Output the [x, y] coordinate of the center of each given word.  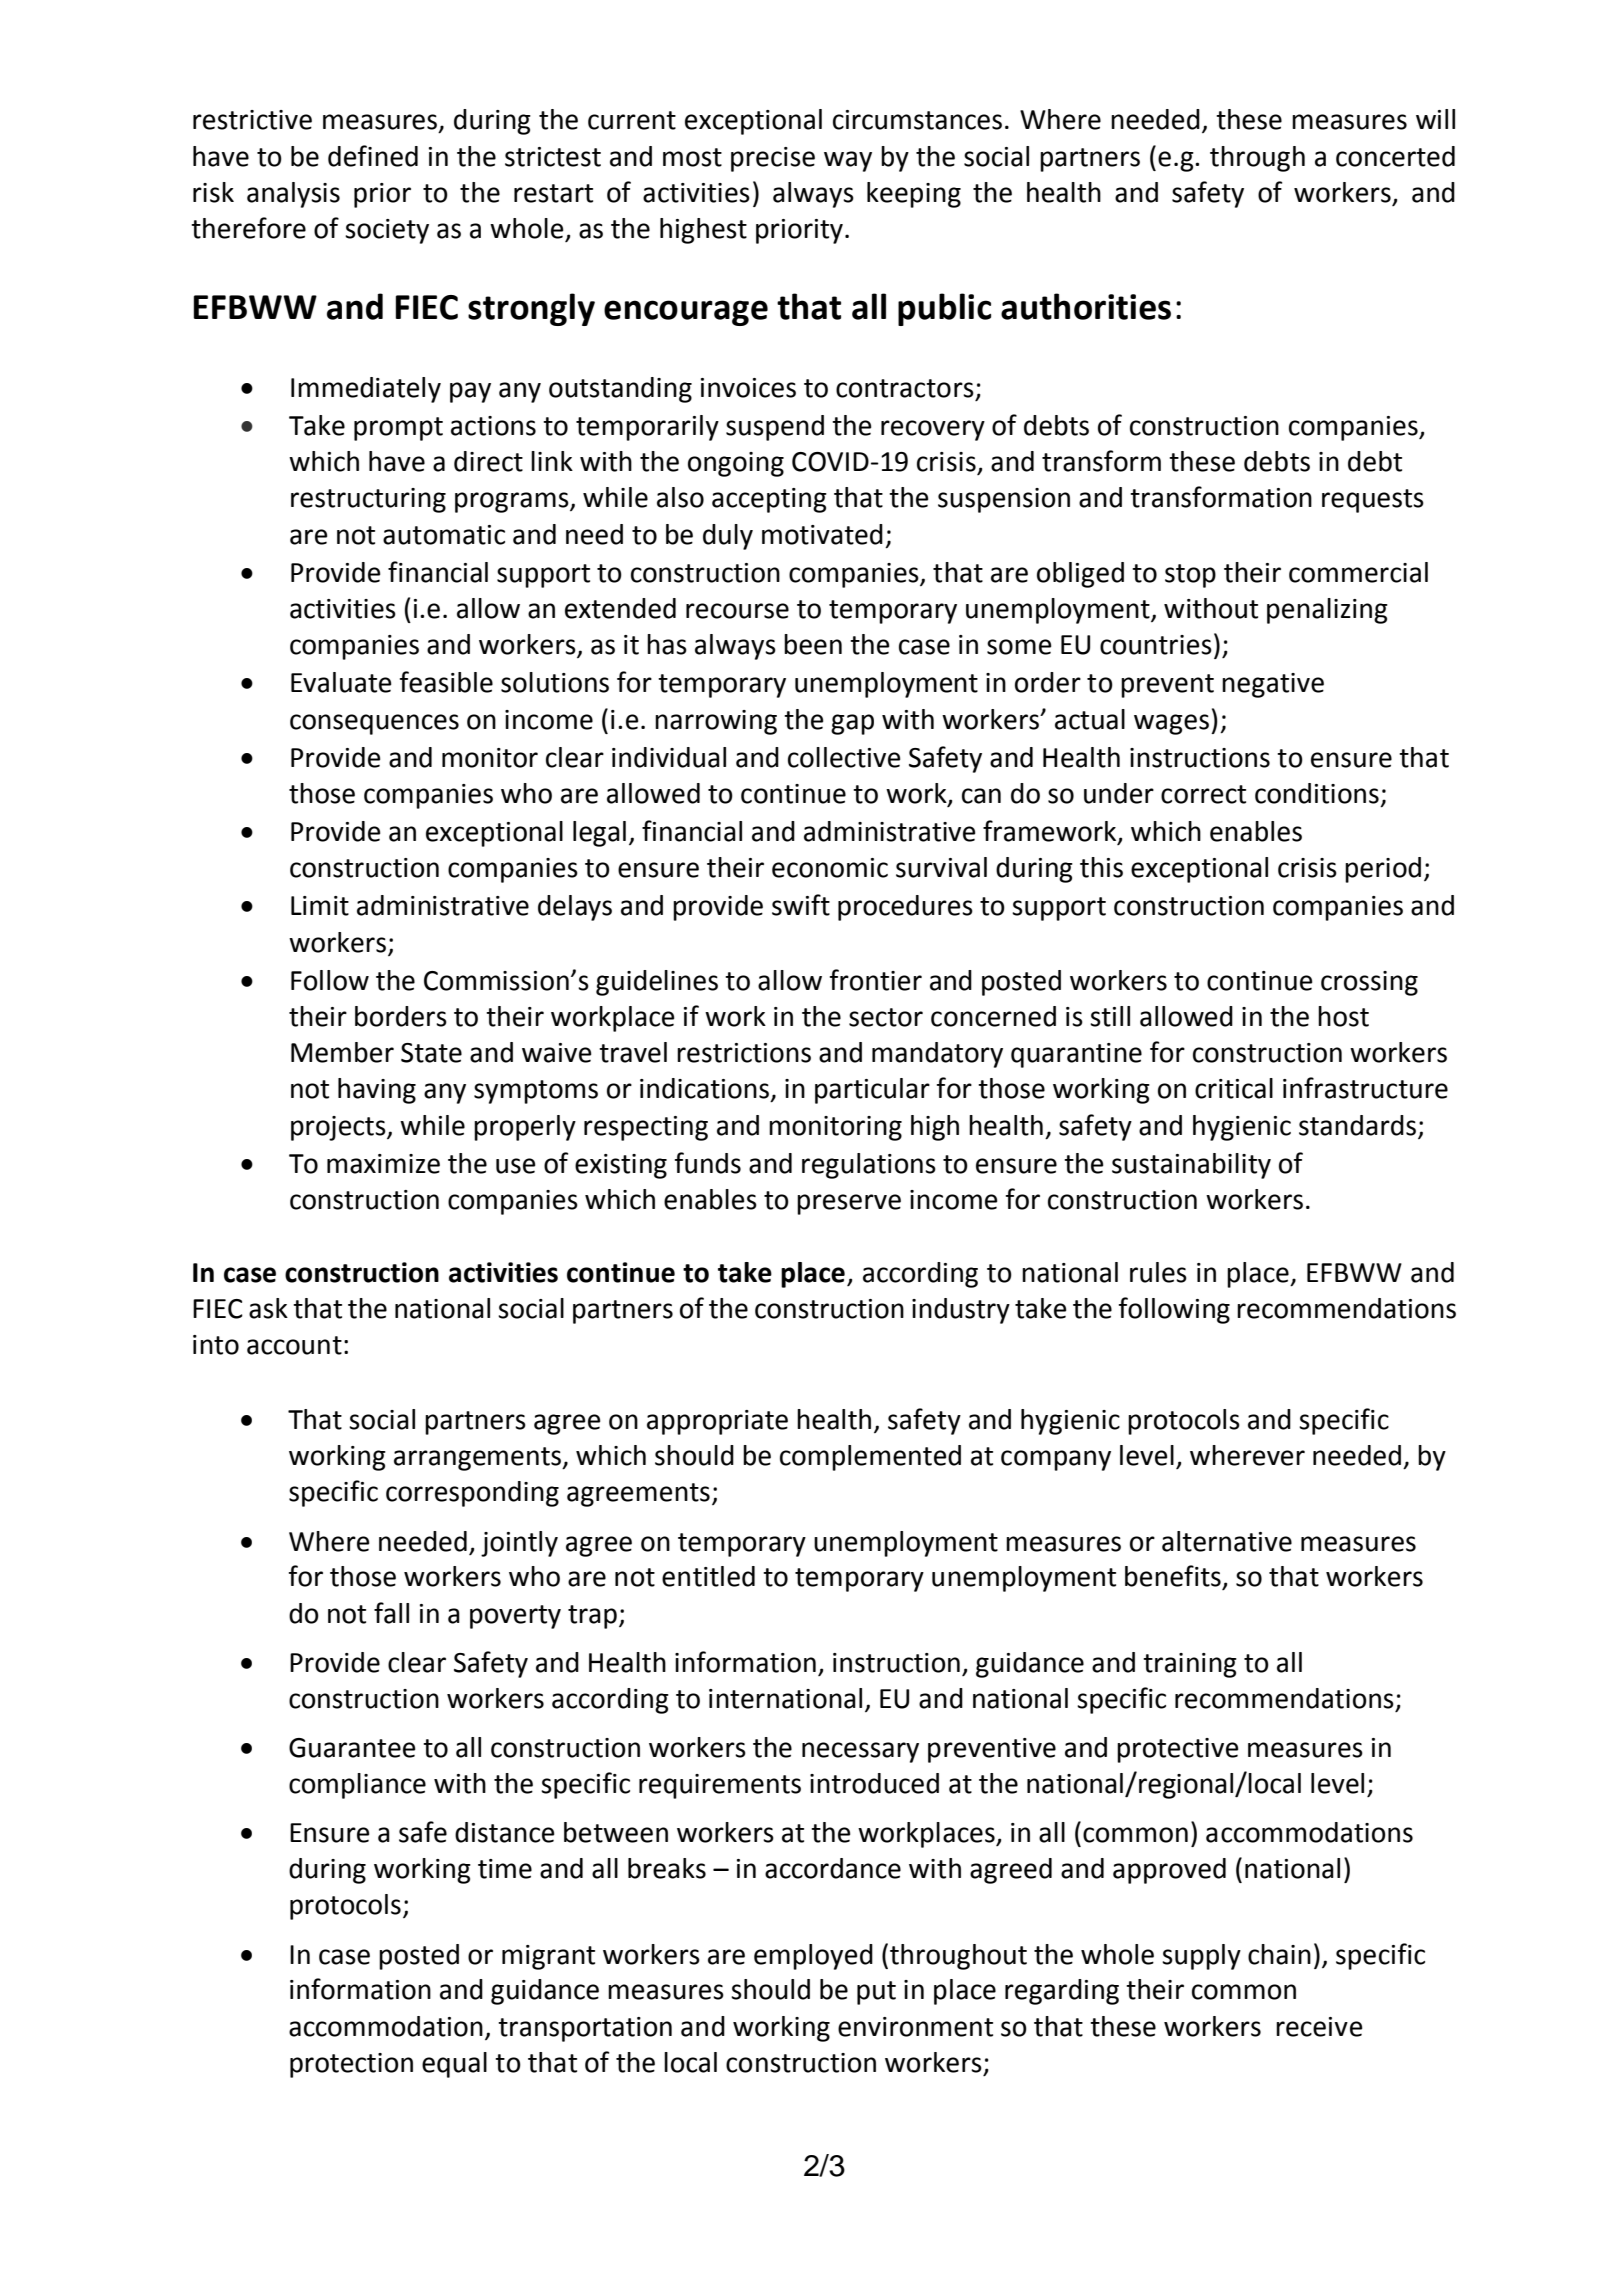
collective [844, 757]
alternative [1227, 1541]
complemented [870, 1458]
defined [373, 156]
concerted [1395, 156]
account [294, 1345]
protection [351, 2065]
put [876, 1993]
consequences [374, 724]
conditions [1317, 793]
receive [1319, 2027]
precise [773, 159]
